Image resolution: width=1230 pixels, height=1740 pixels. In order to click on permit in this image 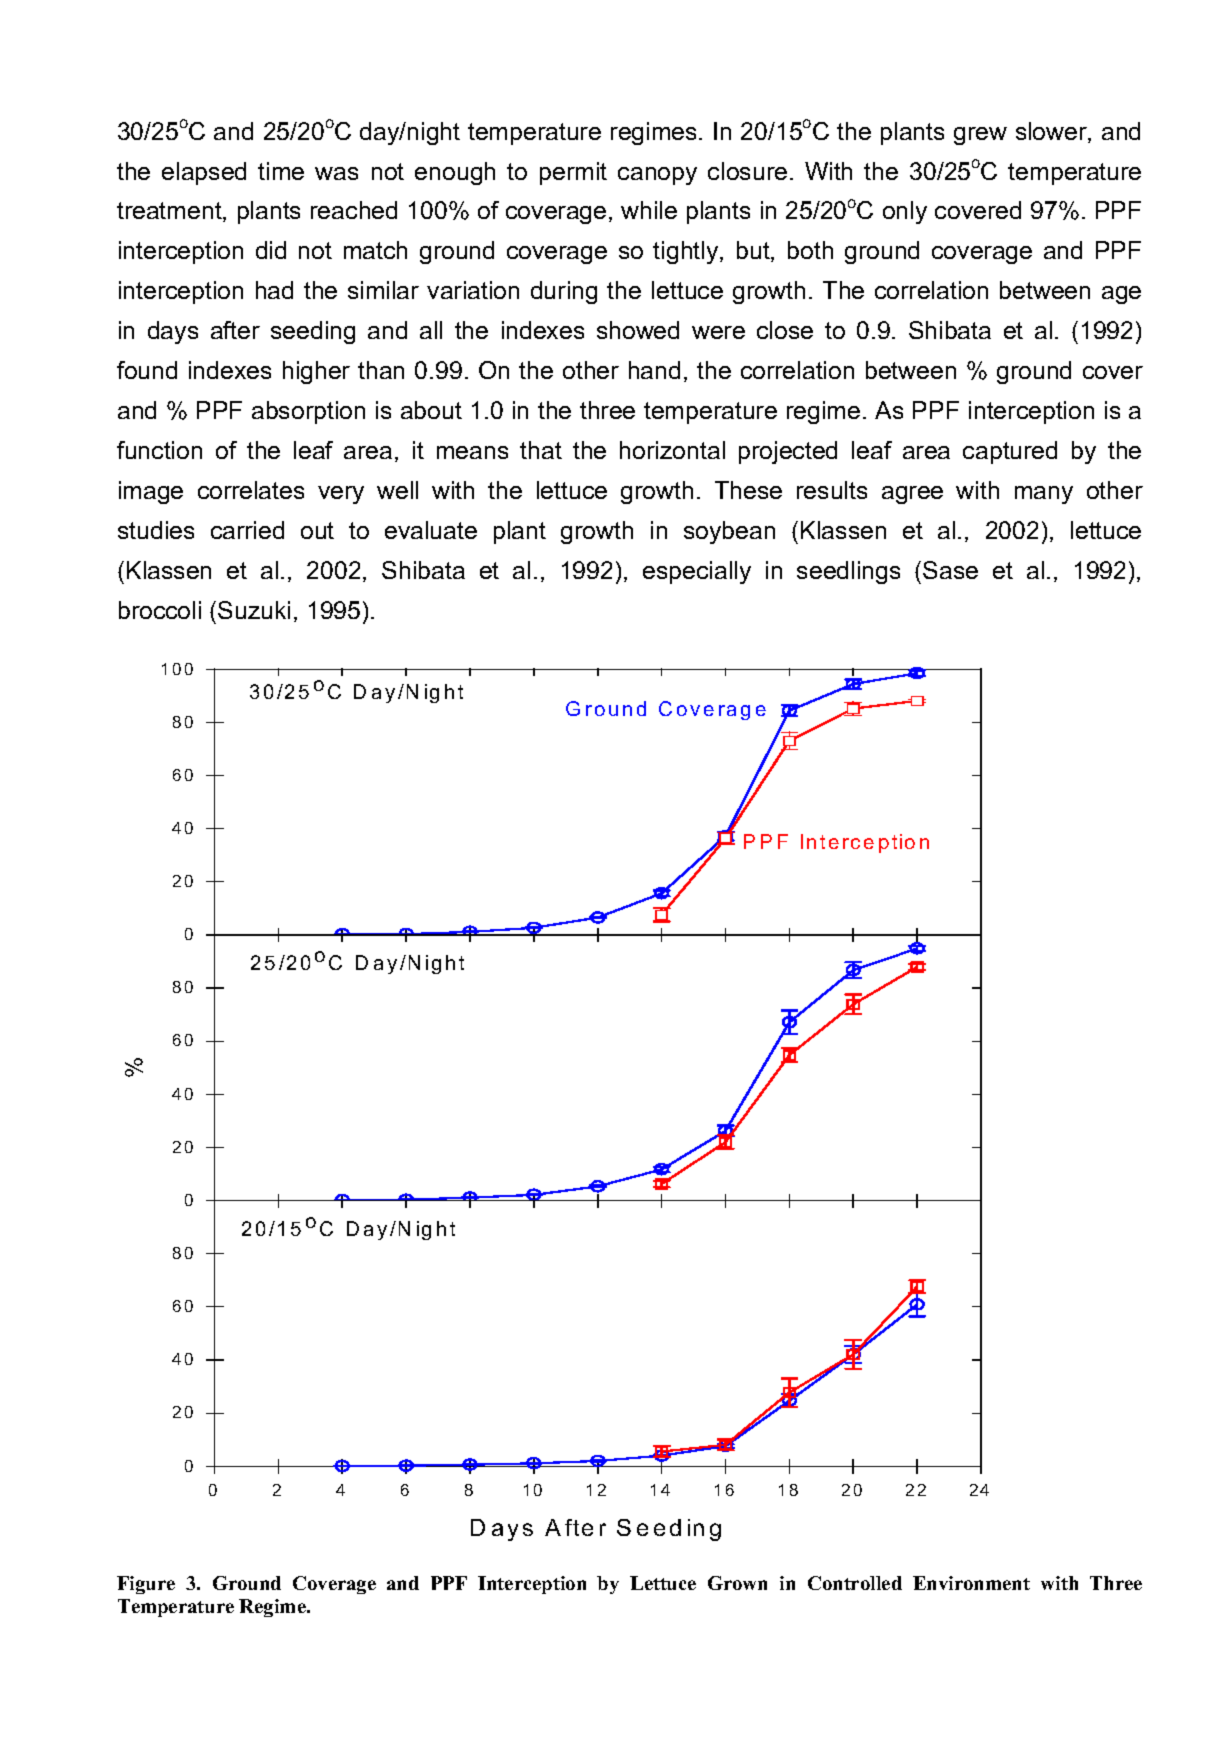, I will do `click(573, 173)`.
